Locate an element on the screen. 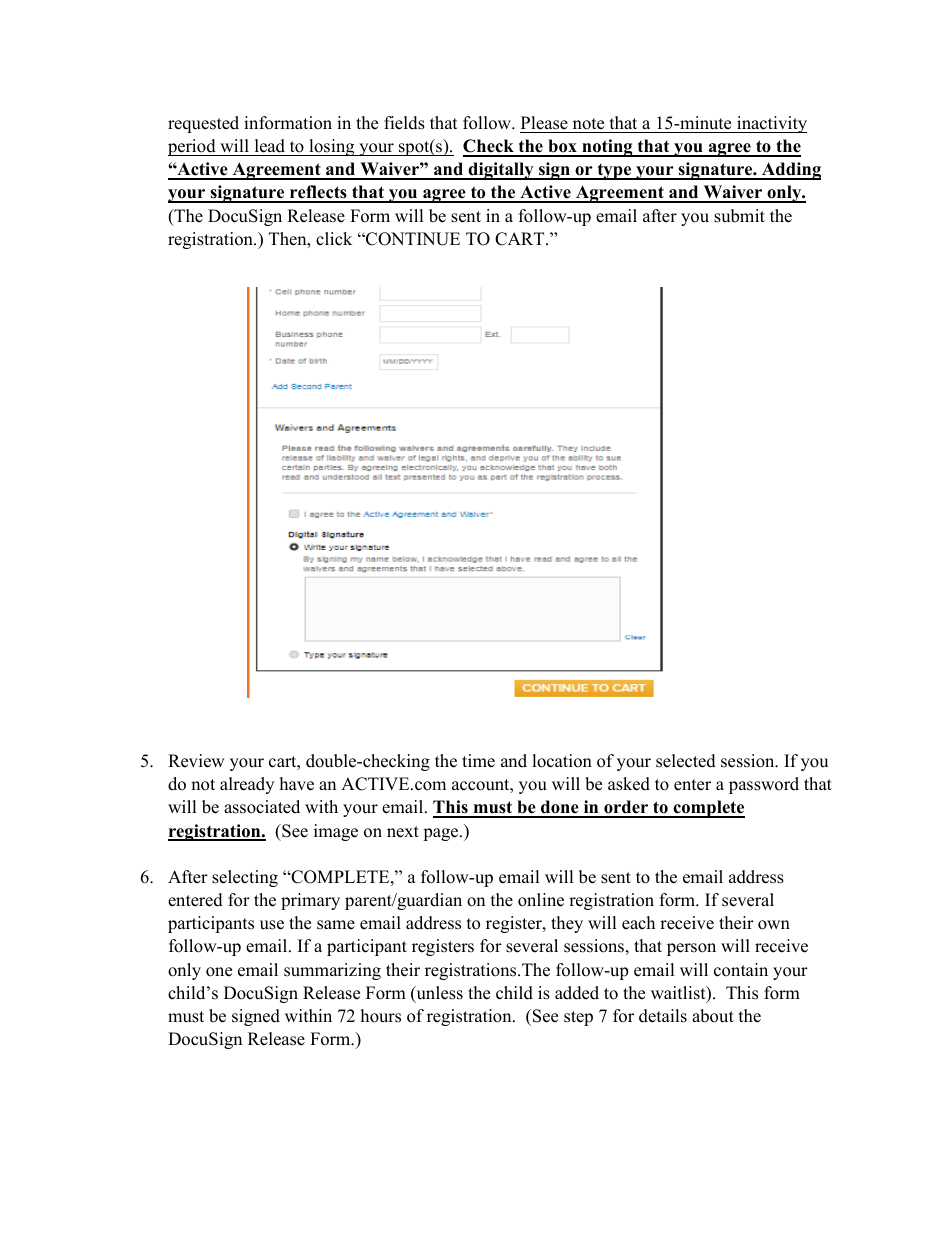 This screenshot has height=1233, width=952. lead is located at coordinates (270, 146).
